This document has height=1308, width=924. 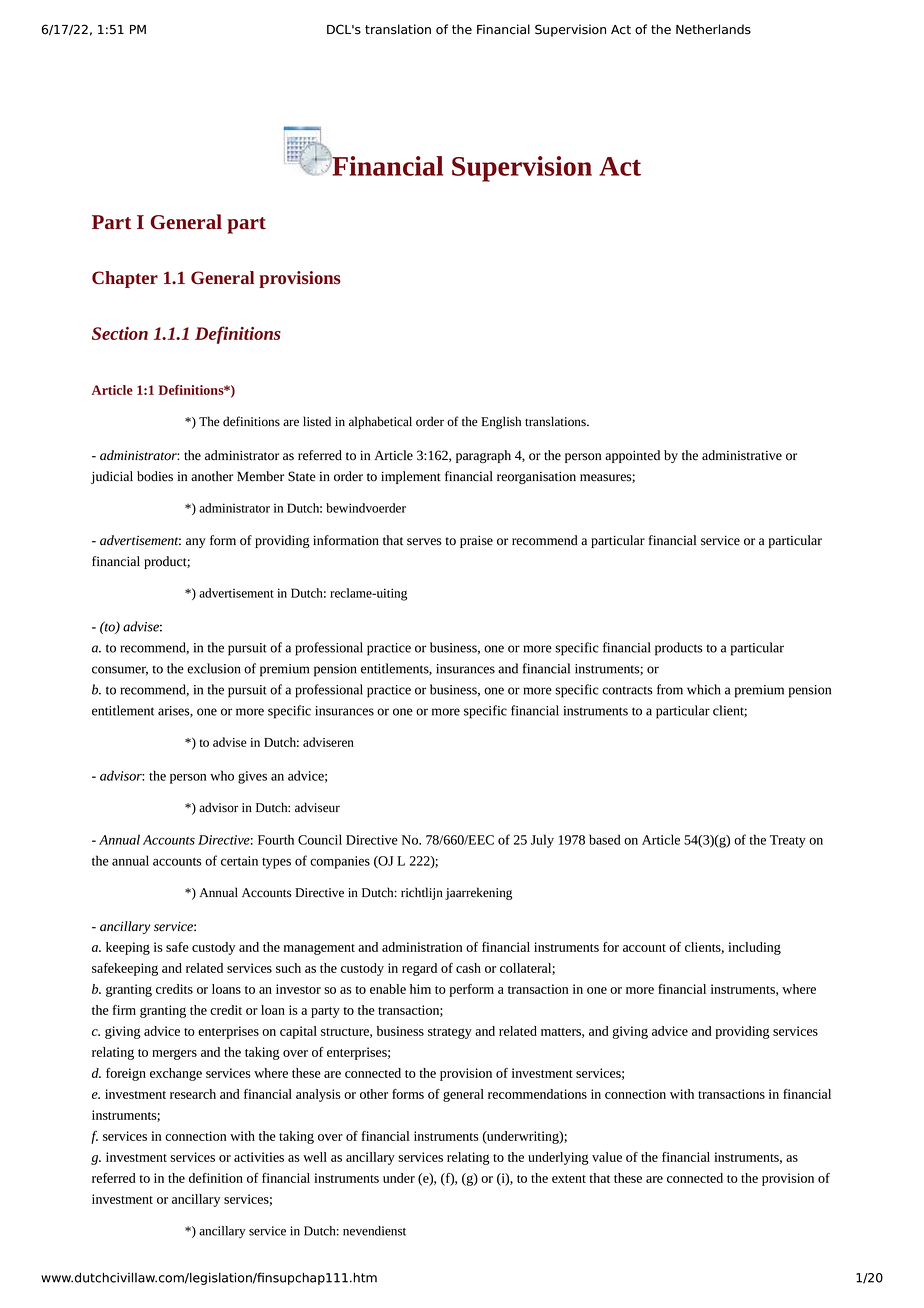 What do you see at coordinates (422, 947) in the document?
I see `administration` at bounding box center [422, 947].
